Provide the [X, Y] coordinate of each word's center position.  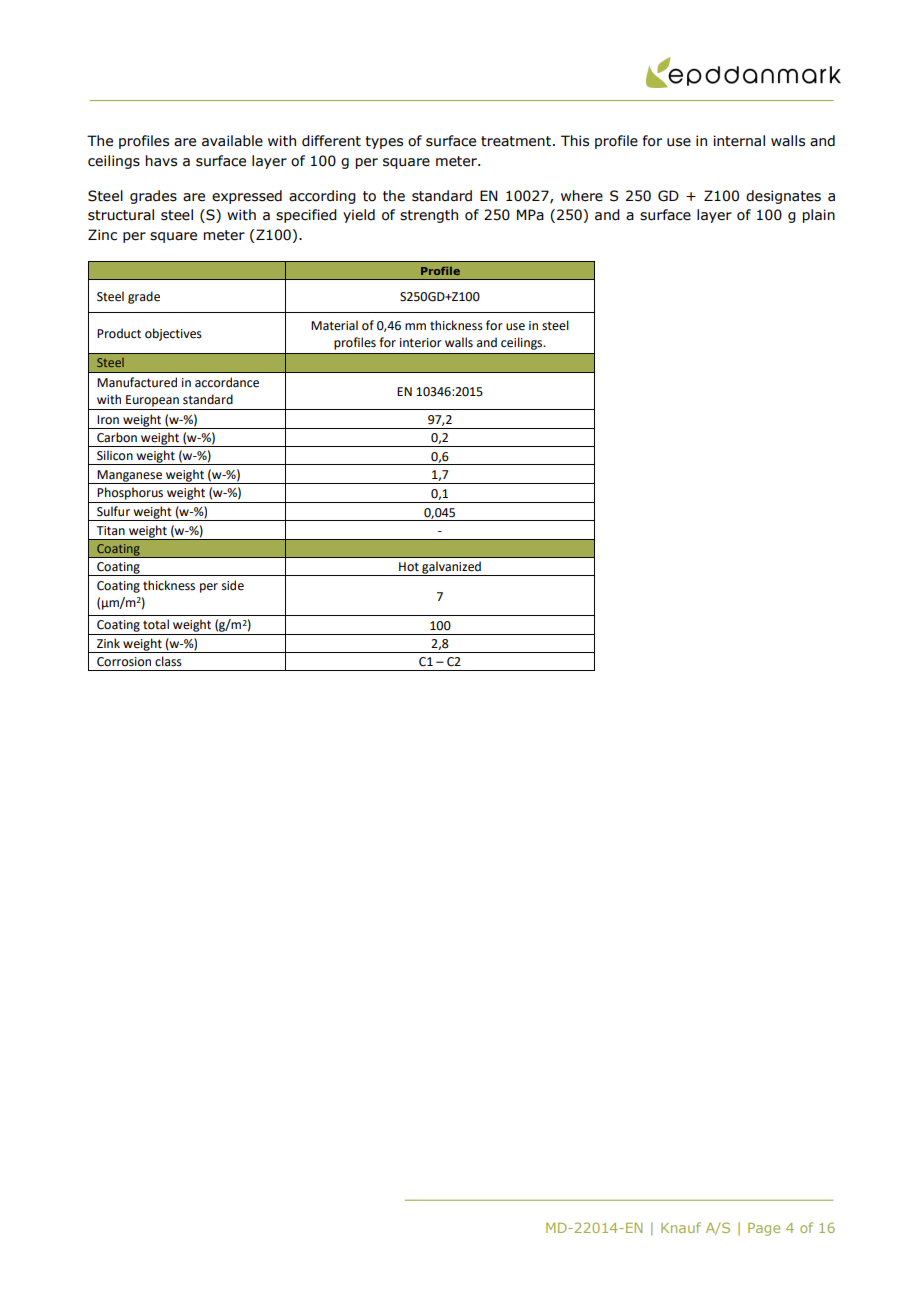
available [232, 141]
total [156, 624]
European [152, 401]
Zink [108, 643]
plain [819, 216]
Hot [409, 567]
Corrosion [124, 662]
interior [421, 343]
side [233, 585]
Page [764, 1229]
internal [739, 141]
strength [429, 216]
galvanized [451, 568]
